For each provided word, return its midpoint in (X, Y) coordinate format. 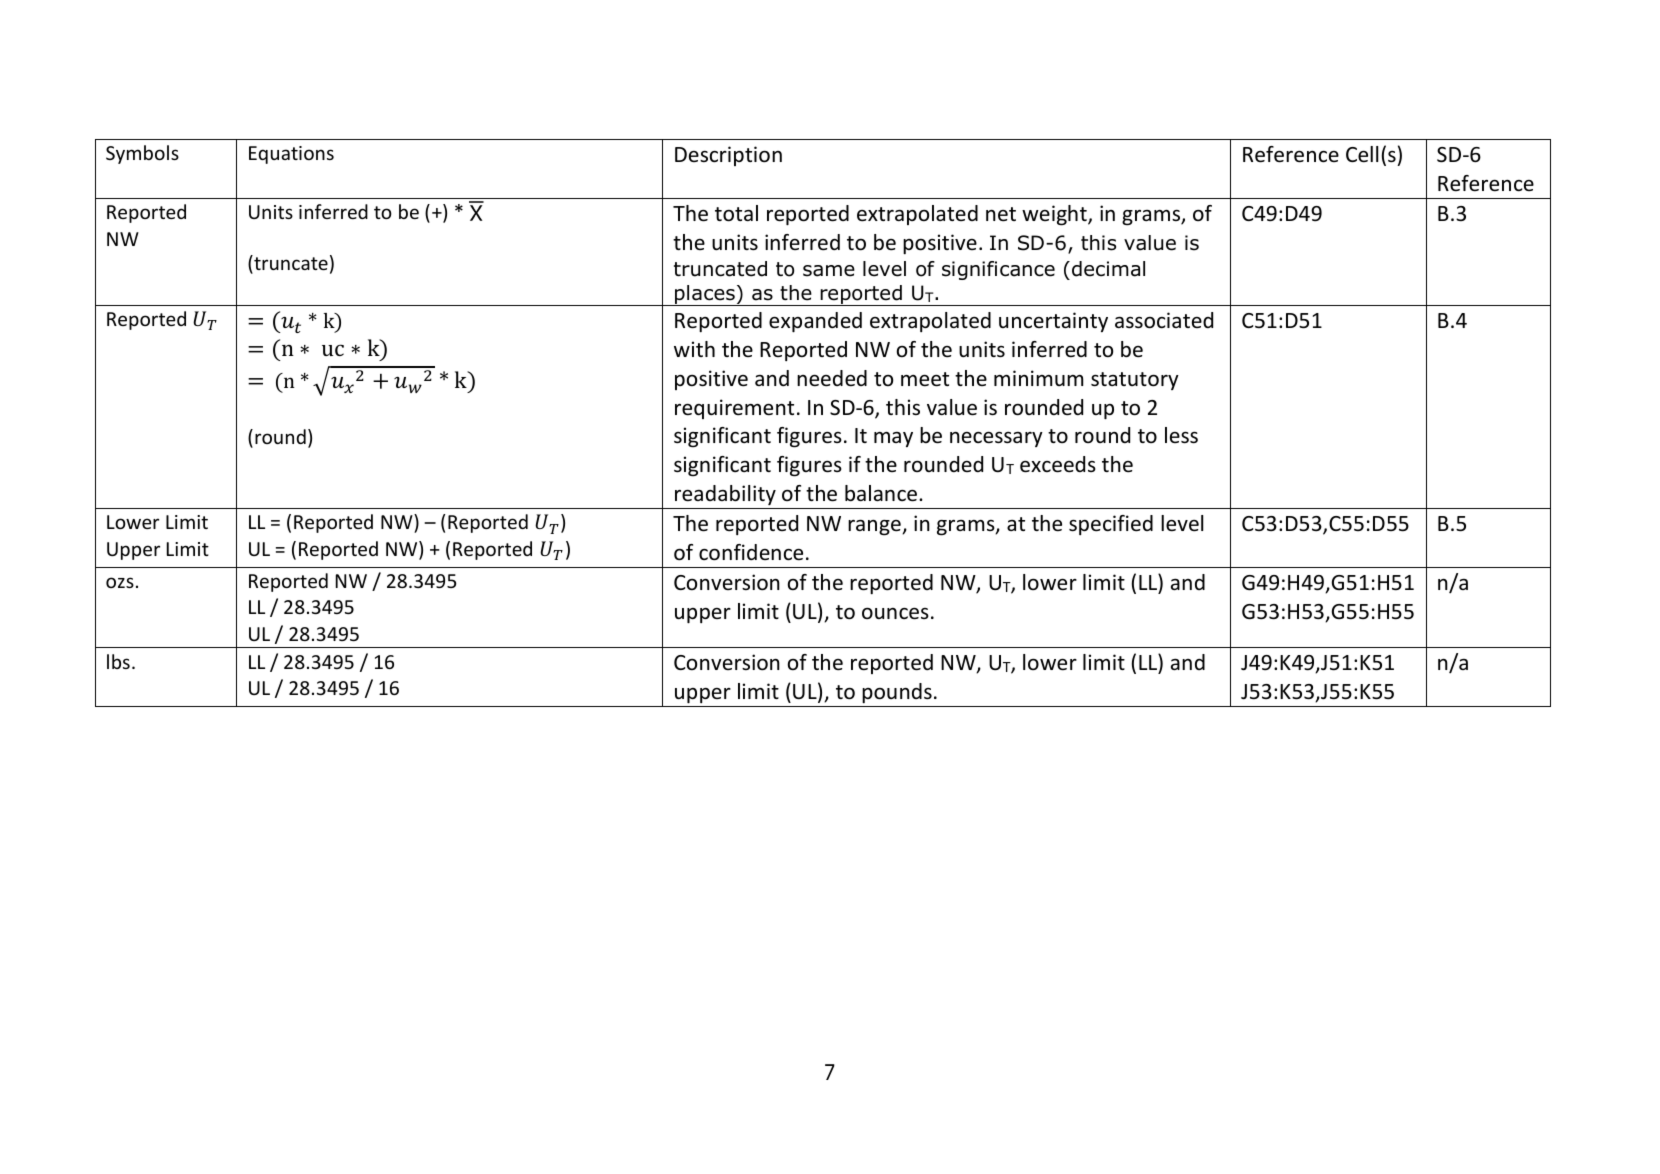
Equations (291, 155)
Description (728, 156)
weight (1055, 215)
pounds (897, 693)
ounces (895, 613)
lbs (118, 661)
